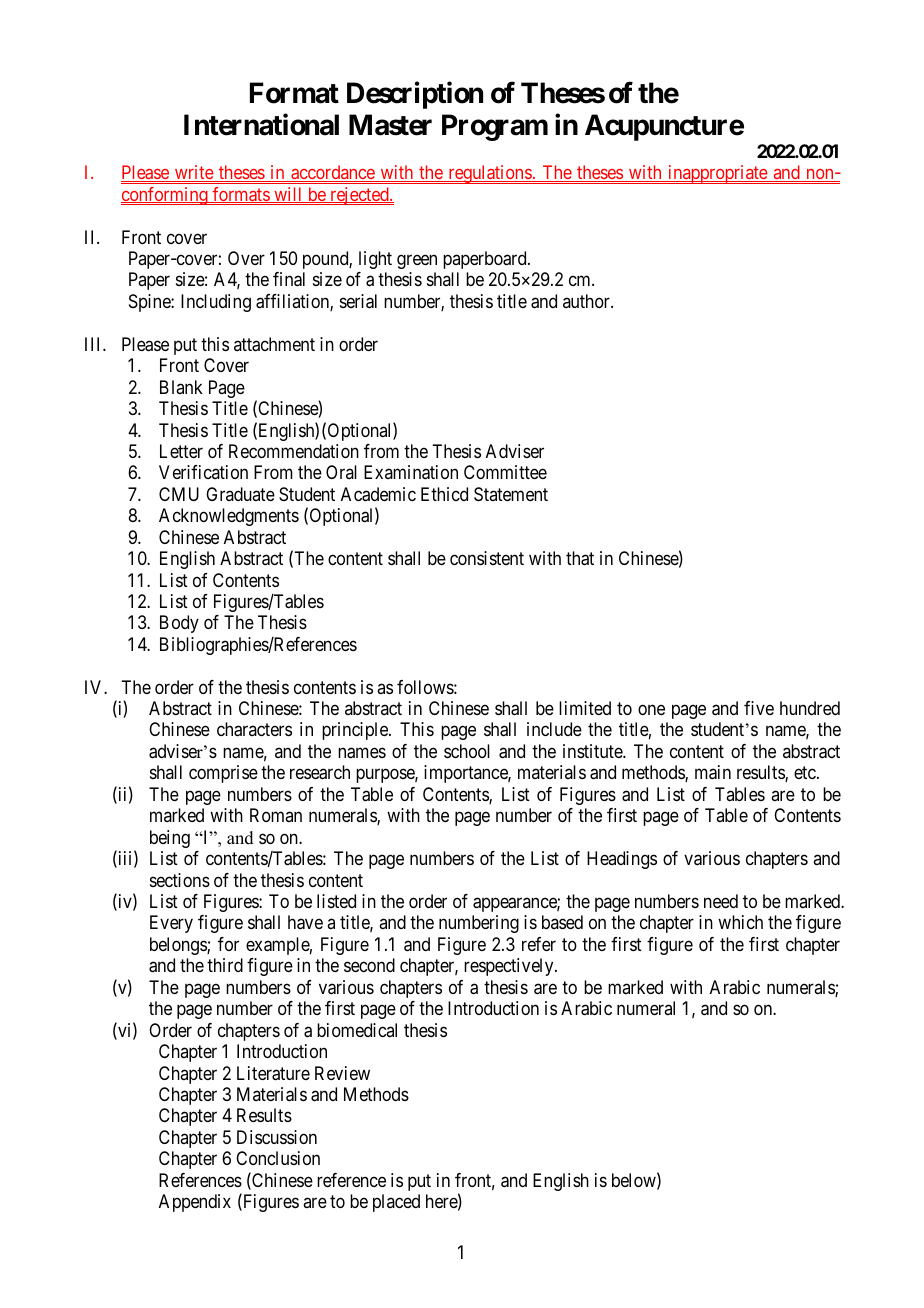 This screenshot has width=924, height=1308. Describe the element at coordinates (278, 1158) in the screenshot. I see `Conclusion` at that location.
